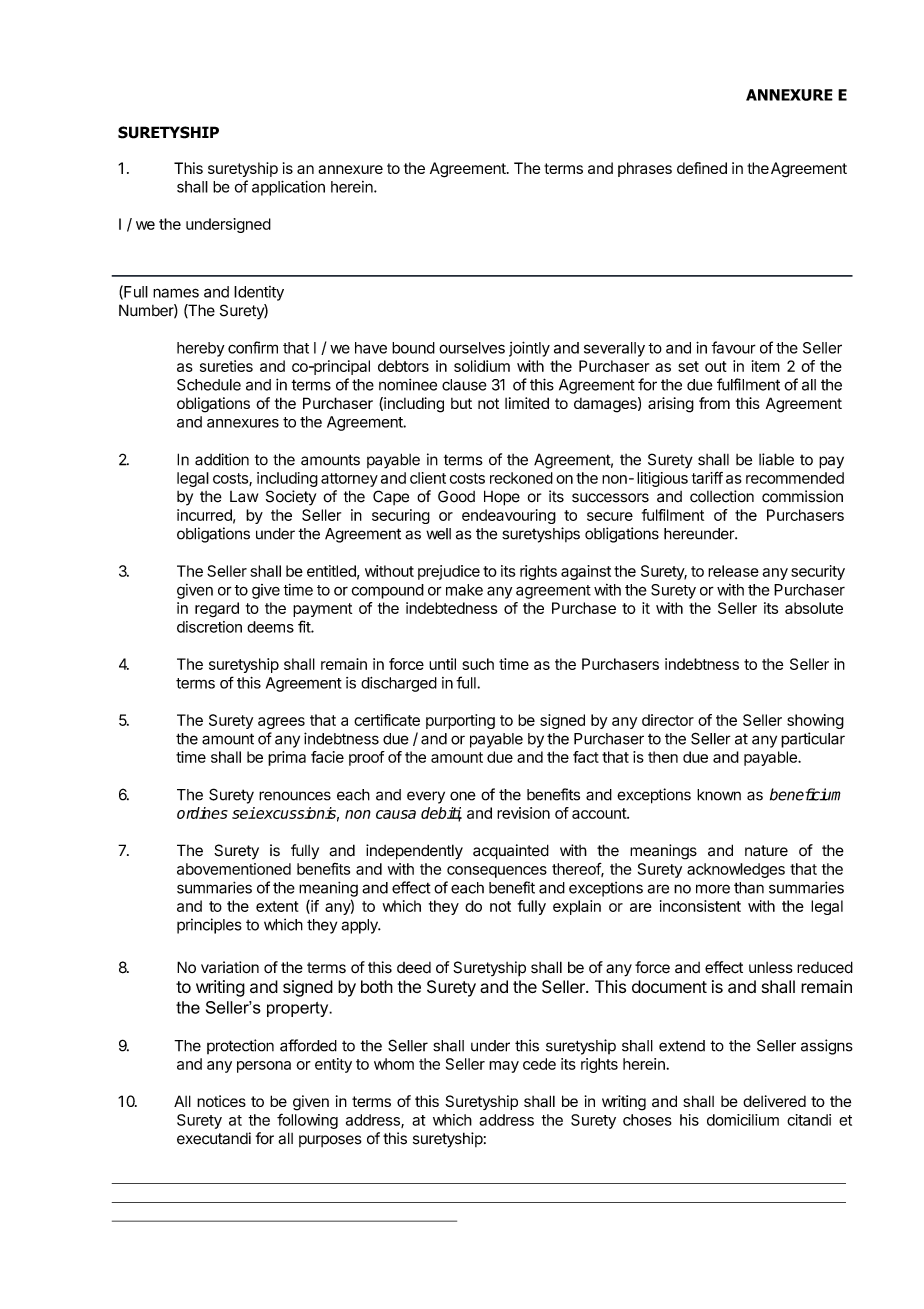  Describe the element at coordinates (722, 496) in the document. I see `collection` at that location.
